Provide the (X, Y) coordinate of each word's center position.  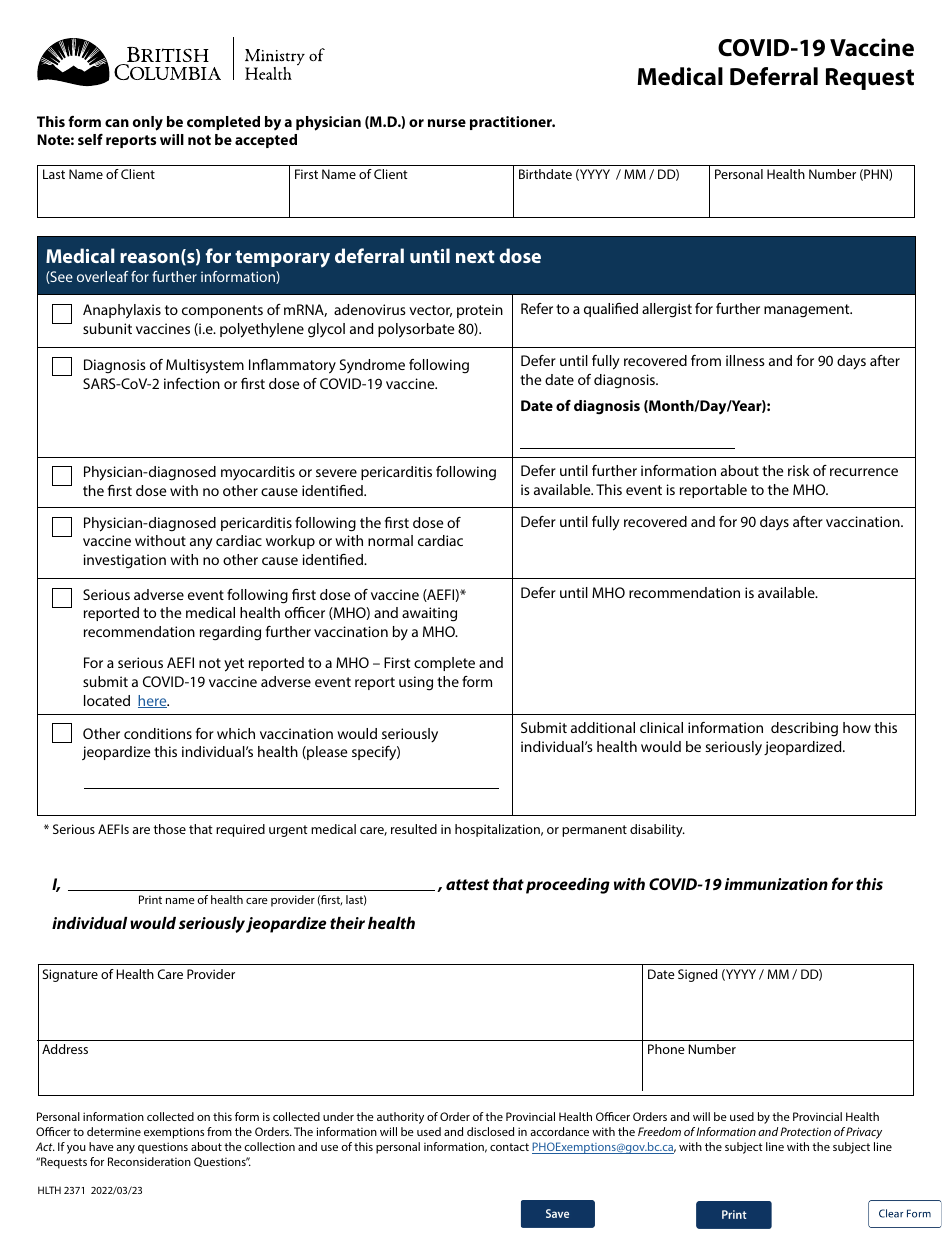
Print (150, 899)
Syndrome (372, 366)
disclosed (490, 1131)
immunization (776, 884)
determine (114, 1131)
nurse (447, 123)
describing (804, 729)
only (148, 123)
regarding (230, 633)
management (808, 311)
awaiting (429, 614)
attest (467, 884)
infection (192, 383)
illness (745, 360)
